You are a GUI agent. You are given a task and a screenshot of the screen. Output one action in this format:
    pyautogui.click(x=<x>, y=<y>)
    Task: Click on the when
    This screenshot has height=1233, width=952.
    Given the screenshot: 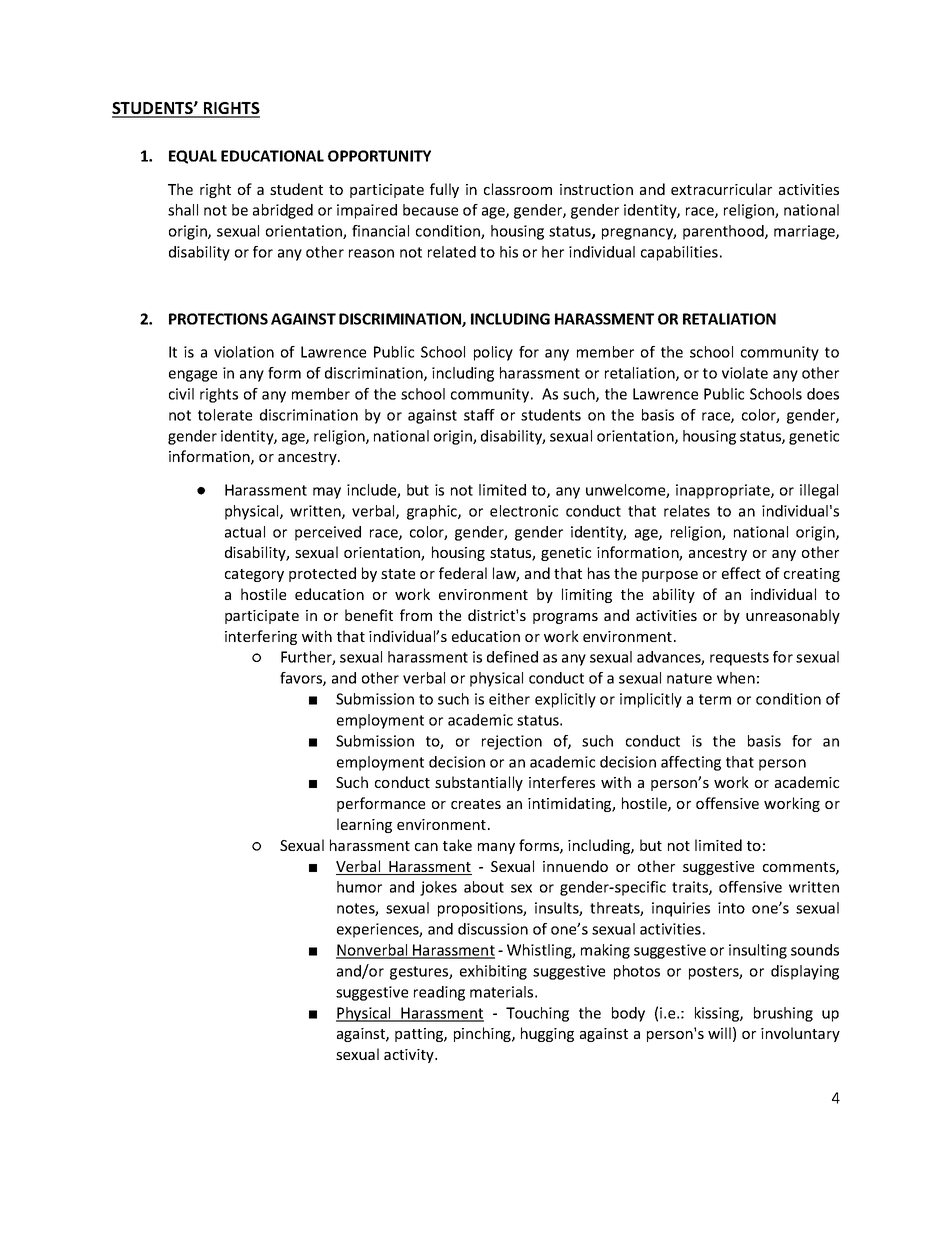 What is the action you would take?
    pyautogui.click(x=736, y=678)
